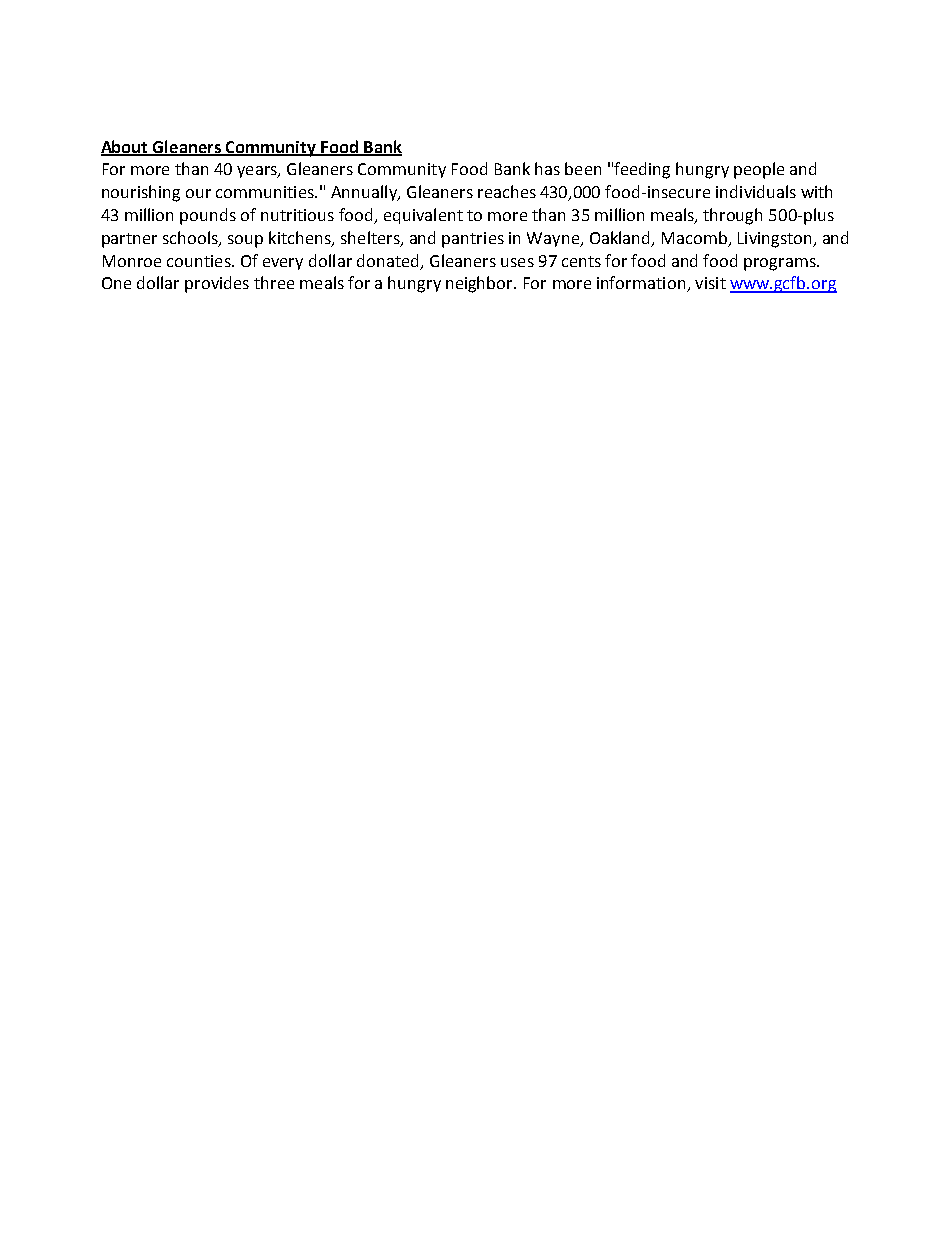 Image resolution: width=952 pixels, height=1233 pixels. I want to click on About, so click(126, 147).
